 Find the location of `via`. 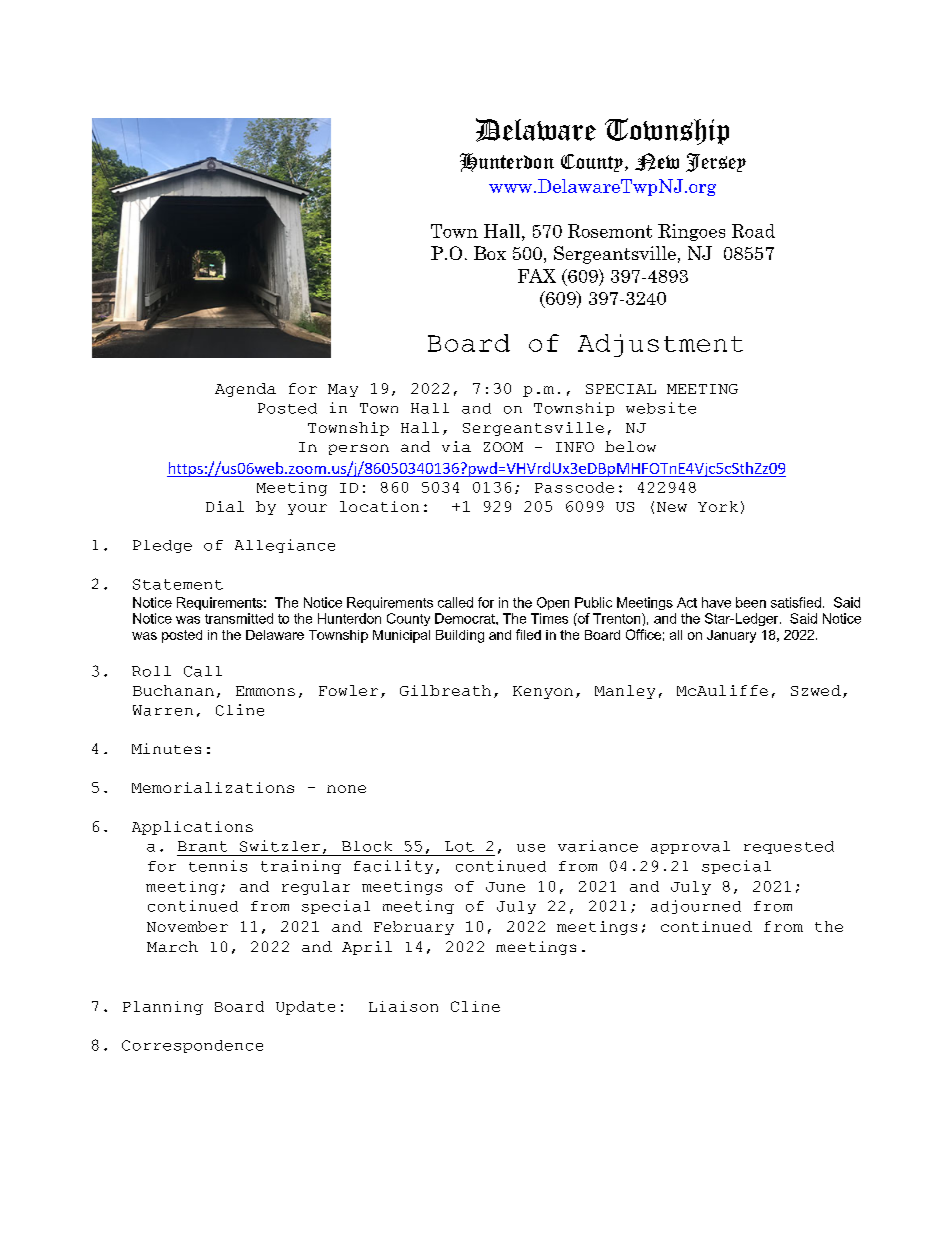

via is located at coordinates (456, 446).
